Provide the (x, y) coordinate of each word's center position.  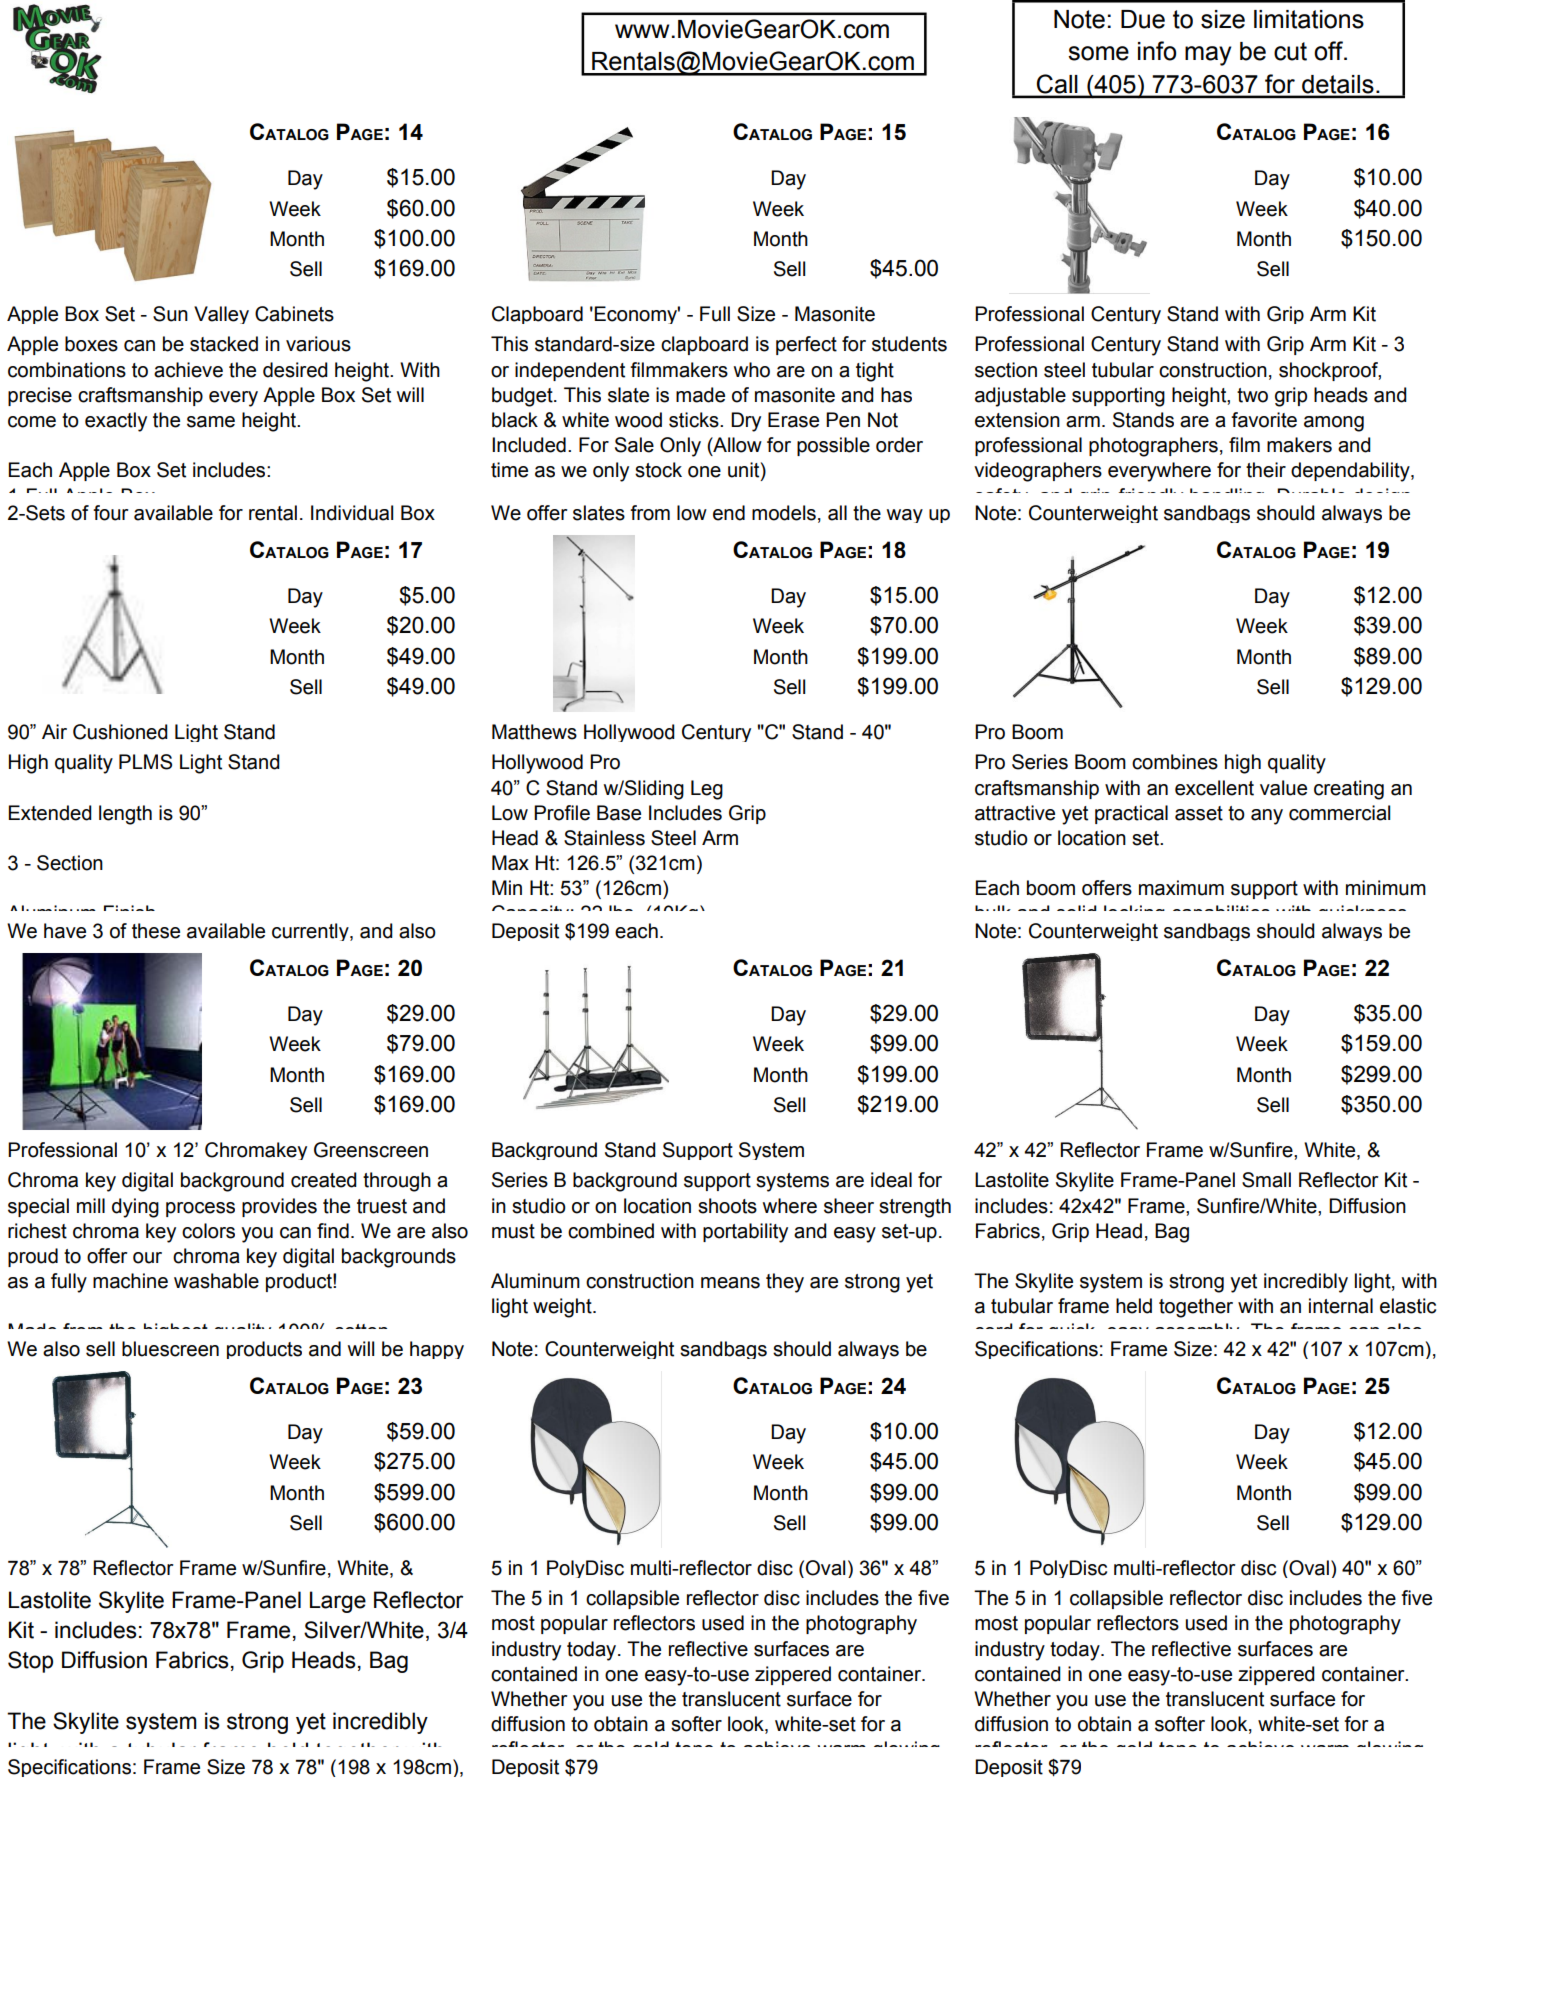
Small (1266, 1180)
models (784, 513)
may (1208, 56)
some (1098, 53)
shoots (727, 1206)
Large (338, 1602)
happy (437, 1350)
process (200, 1209)
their (1266, 470)
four (110, 513)
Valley (221, 315)
